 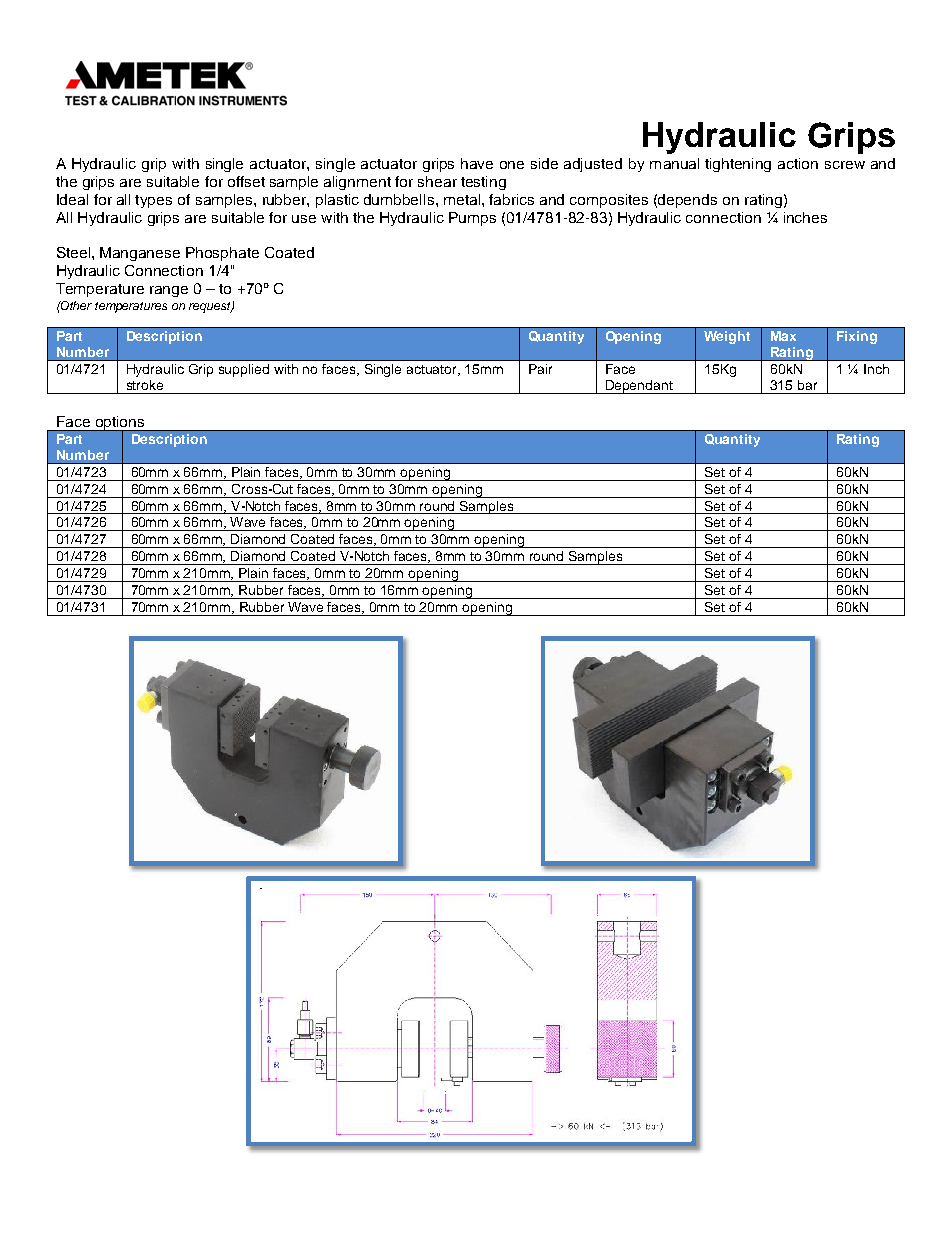 What do you see at coordinates (244, 370) in the screenshot?
I see `supplied` at bounding box center [244, 370].
